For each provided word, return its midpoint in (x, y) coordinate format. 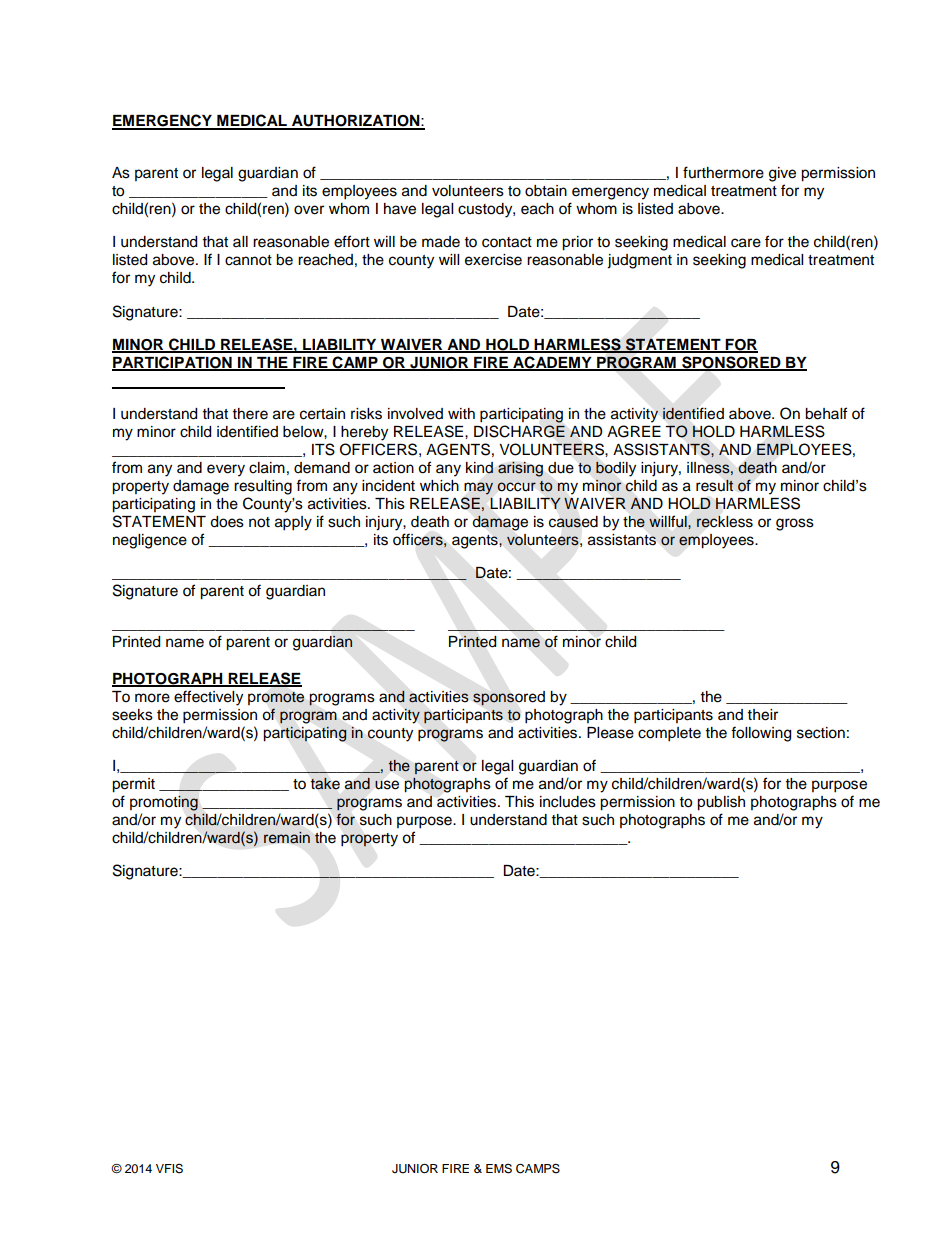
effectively (208, 698)
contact (507, 242)
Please (610, 733)
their (763, 715)
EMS (499, 1169)
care (746, 243)
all (240, 241)
